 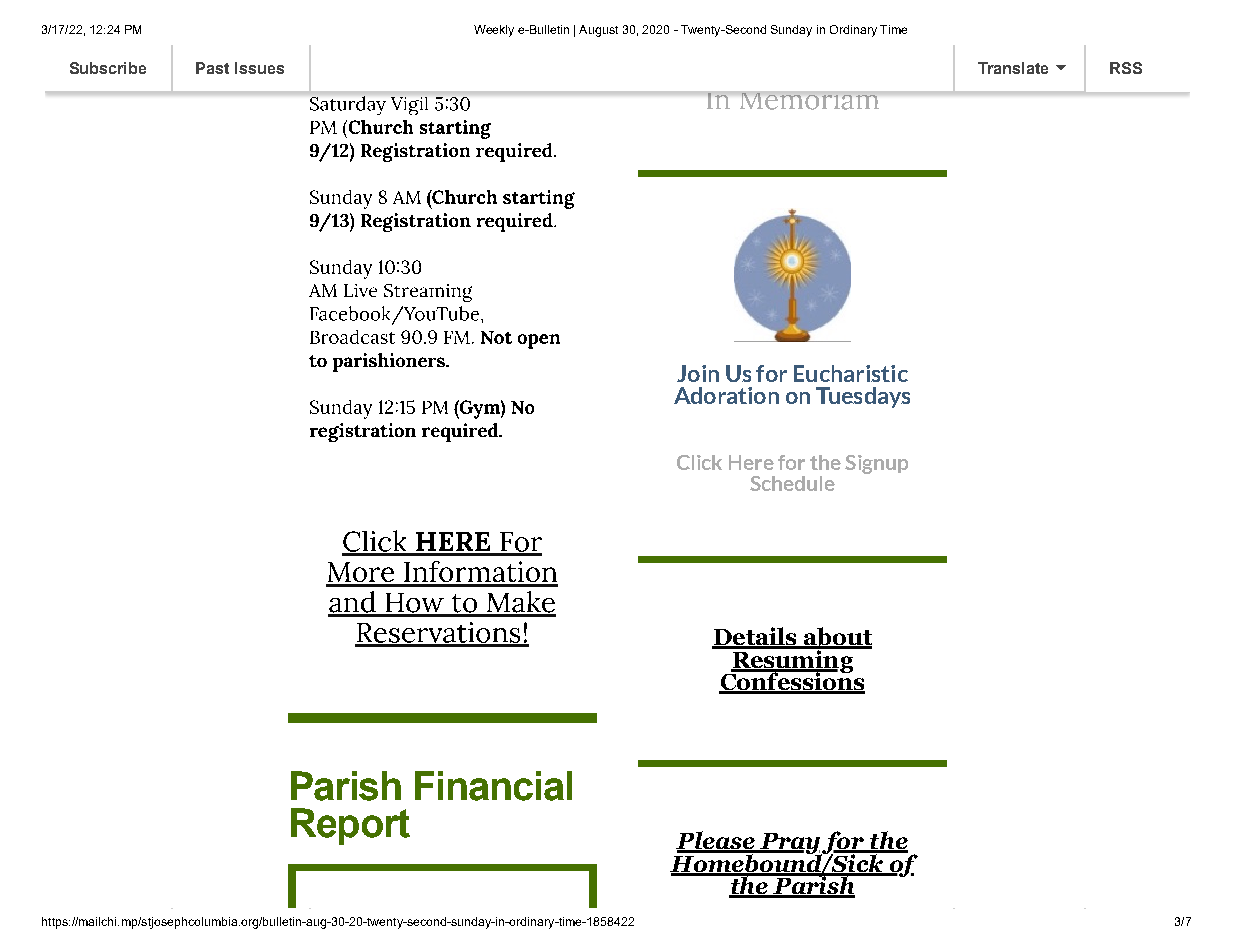 I want to click on Pray, so click(x=790, y=844).
